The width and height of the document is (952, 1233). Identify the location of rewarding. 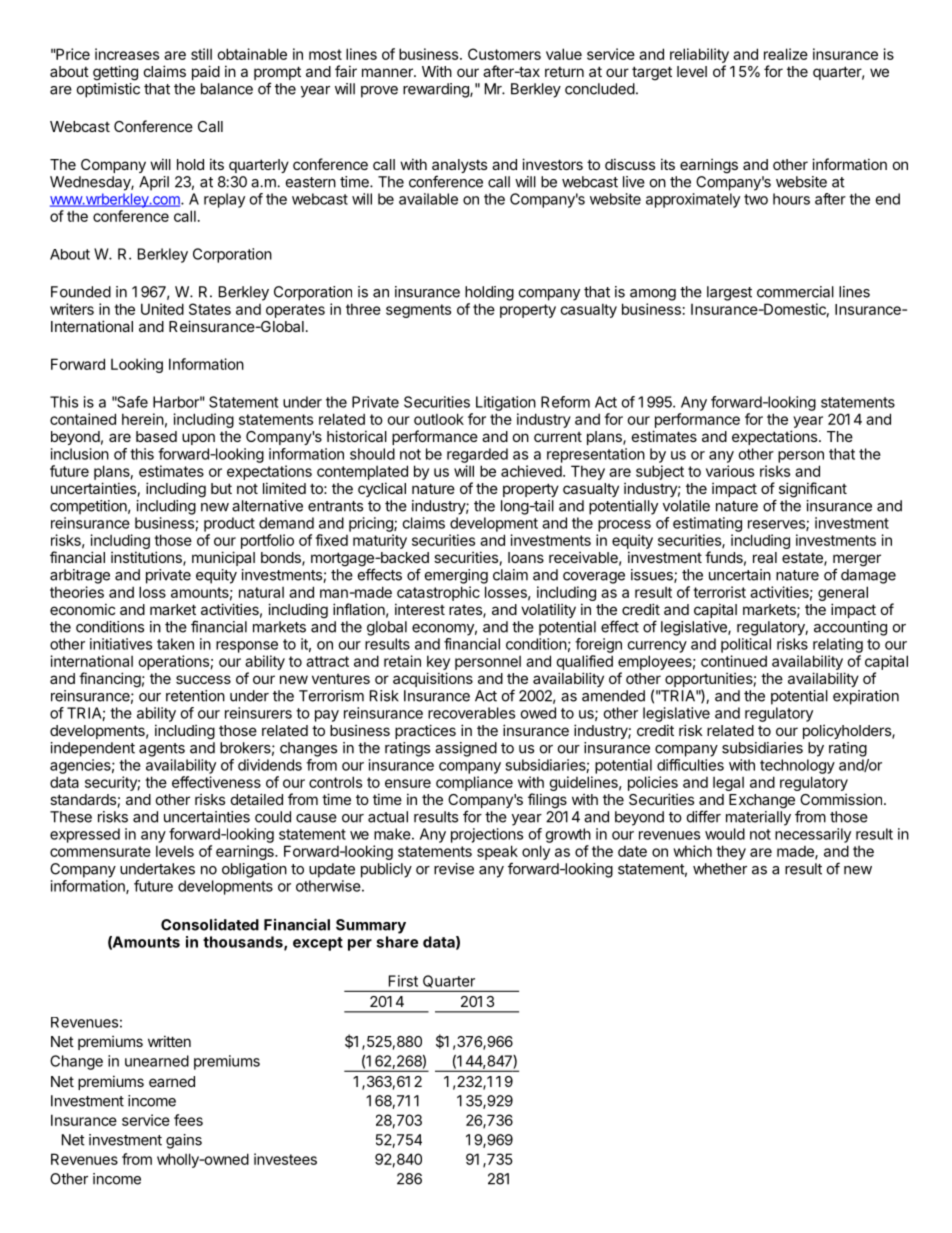
(437, 90).
